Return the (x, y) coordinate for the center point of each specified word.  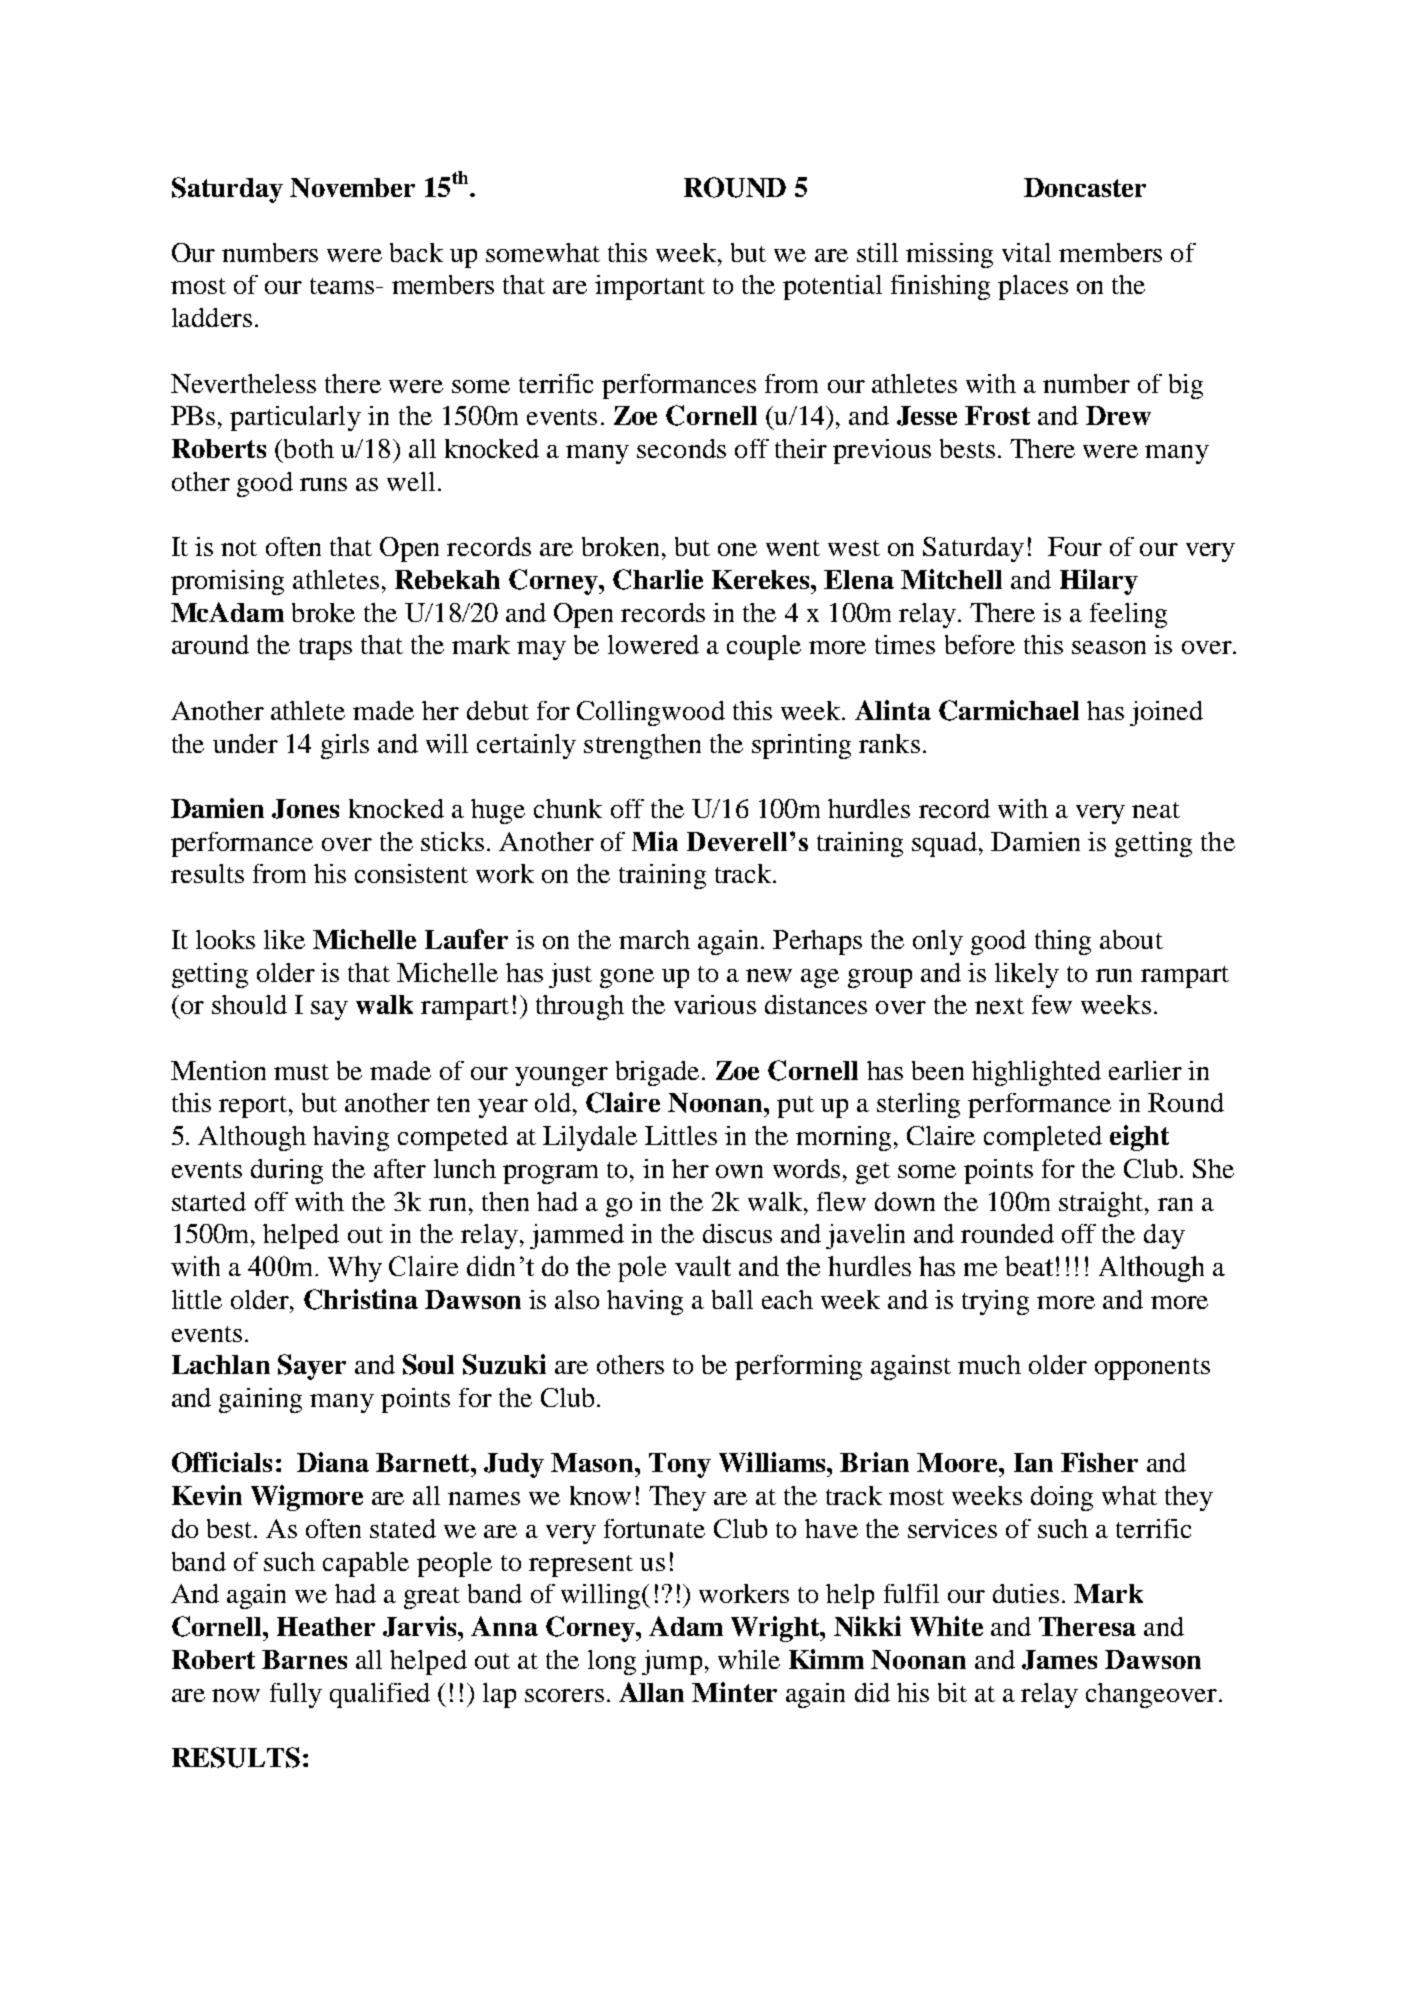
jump (672, 1662)
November (352, 188)
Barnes (304, 1659)
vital (1026, 252)
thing (1063, 942)
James (1059, 1660)
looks (225, 939)
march (654, 939)
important (650, 287)
